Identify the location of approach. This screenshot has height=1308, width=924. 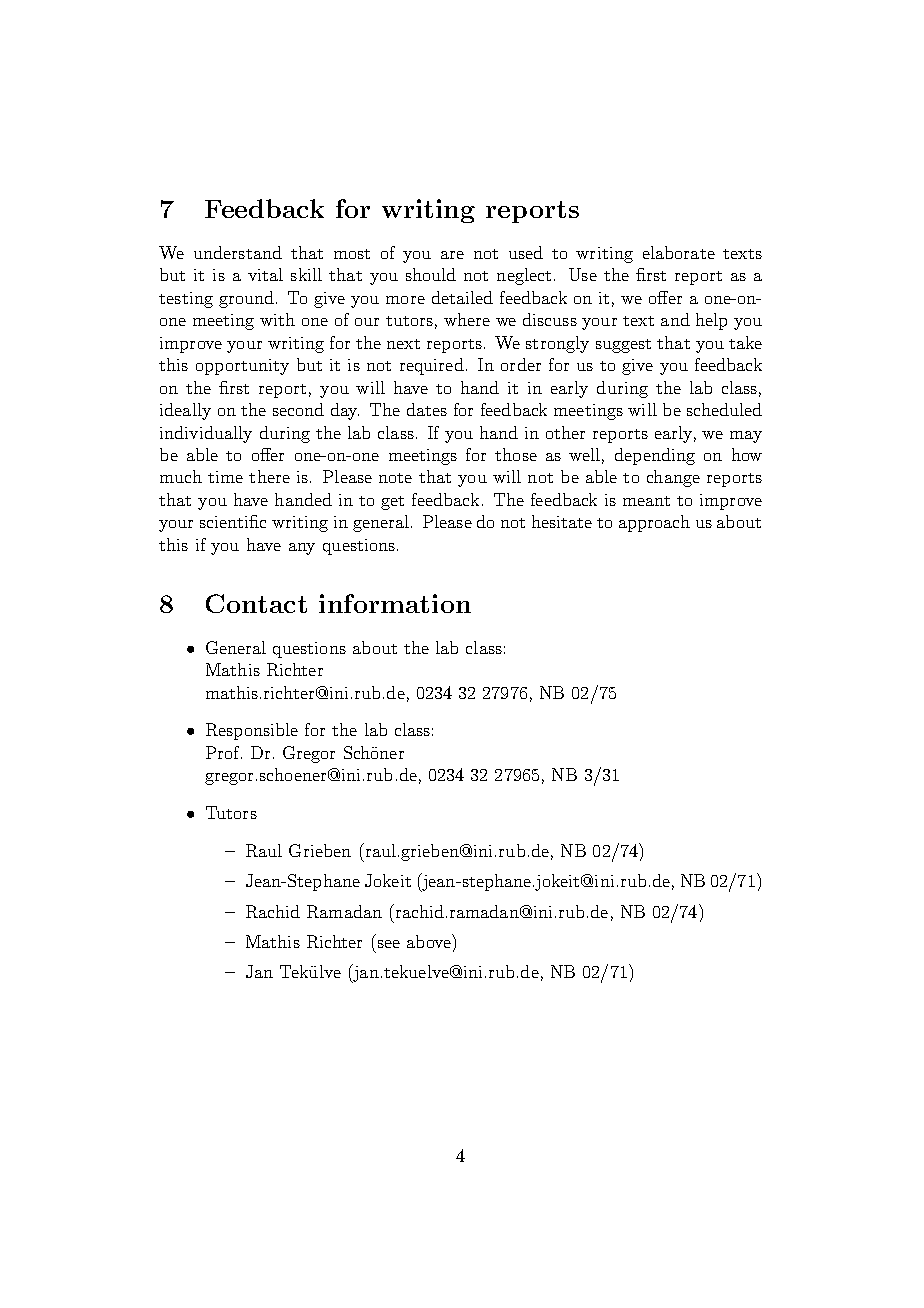
(654, 523).
